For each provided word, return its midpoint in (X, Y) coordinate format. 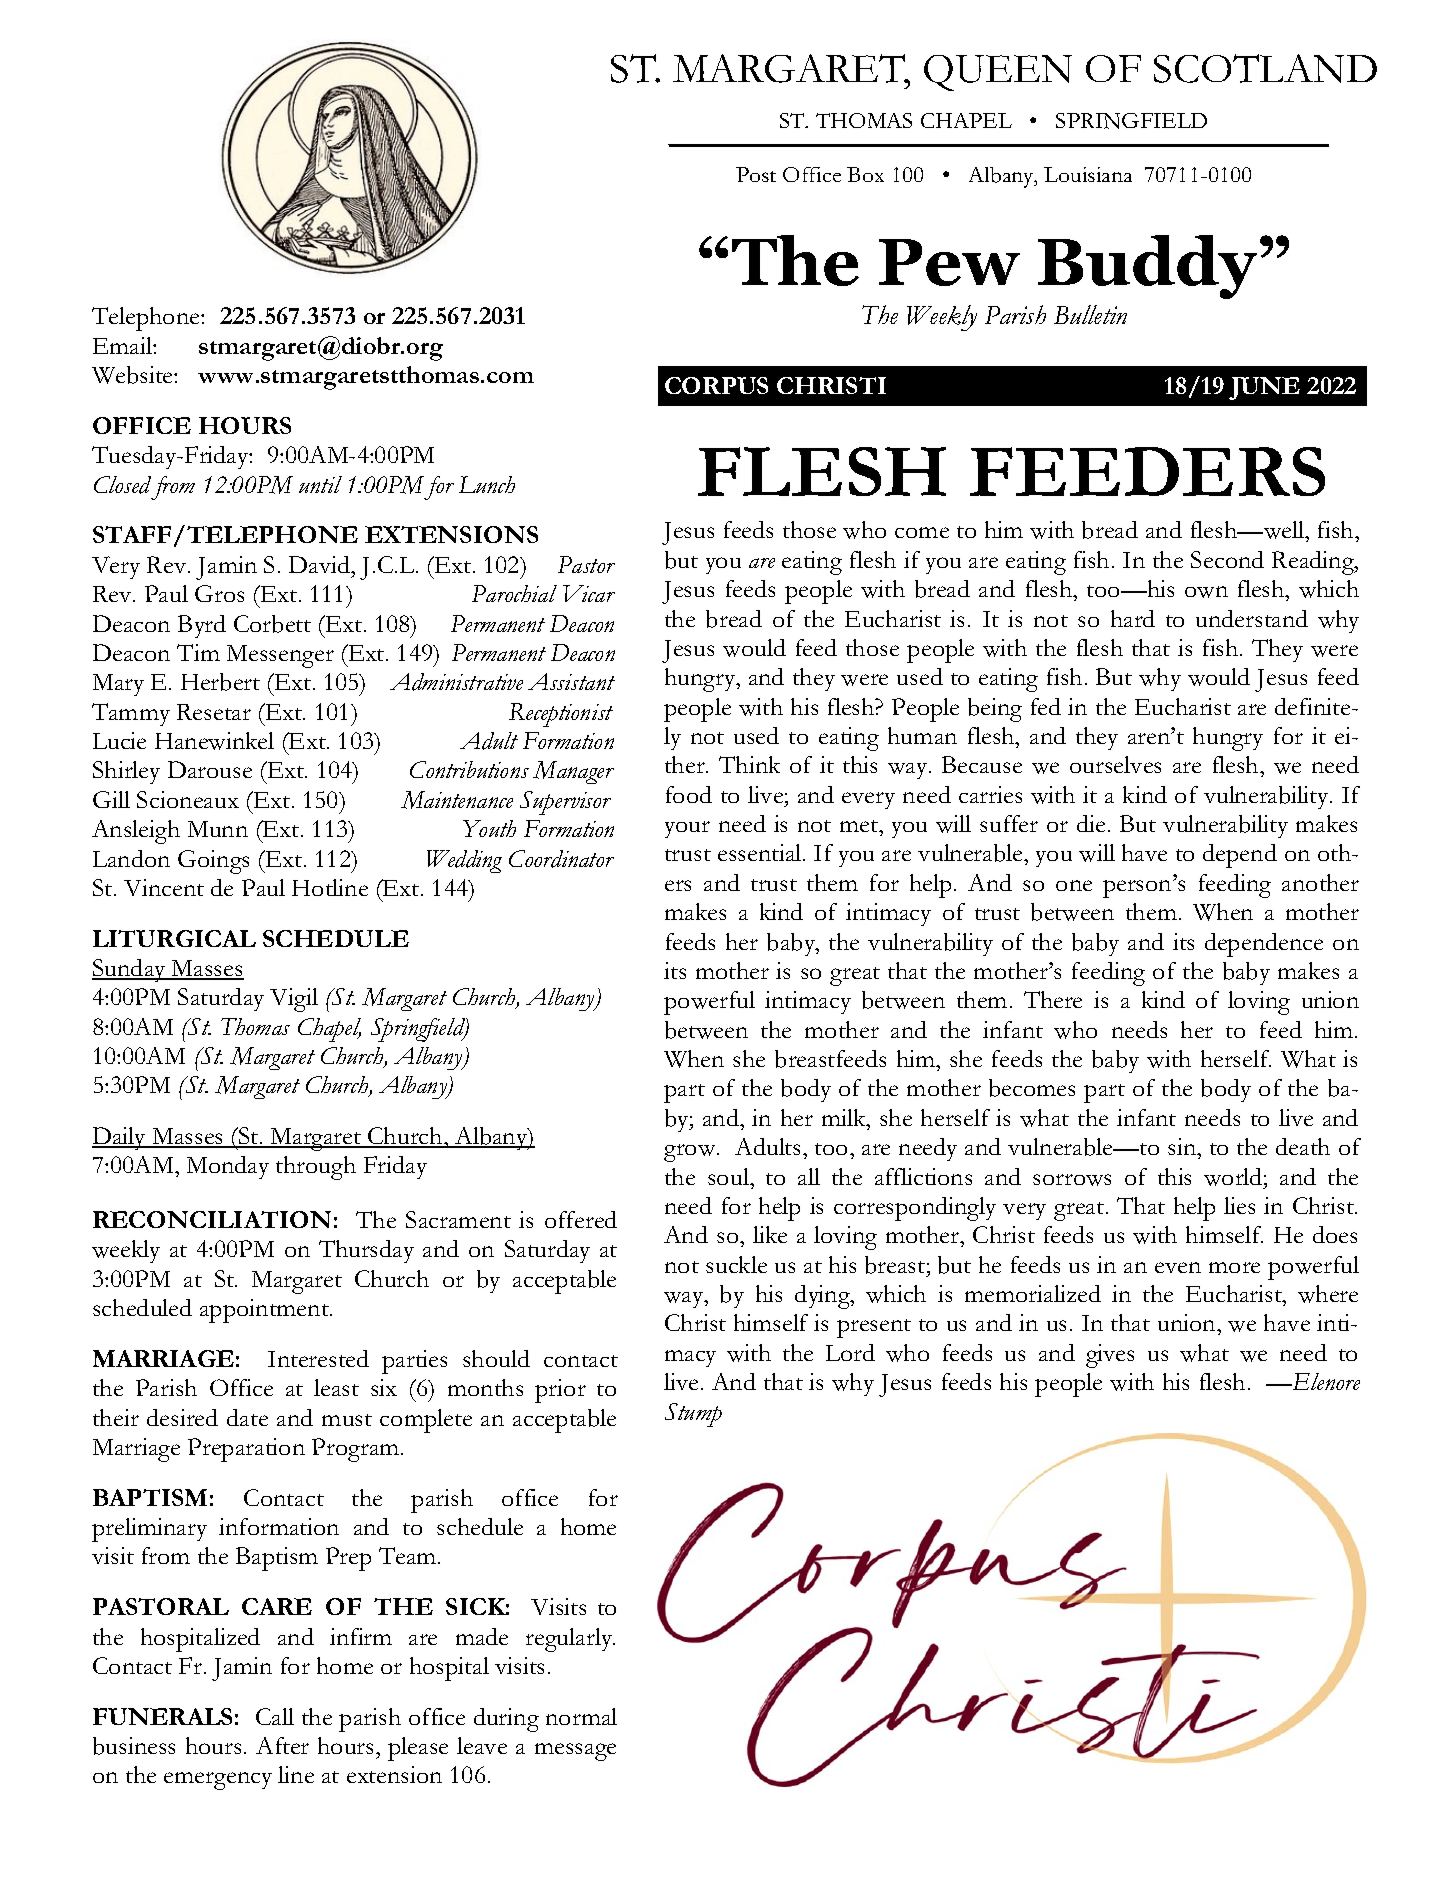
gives (1110, 1356)
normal (581, 1716)
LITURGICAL (174, 938)
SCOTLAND (1265, 68)
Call (275, 1716)
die (1091, 823)
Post (756, 174)
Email (123, 345)
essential (761, 852)
